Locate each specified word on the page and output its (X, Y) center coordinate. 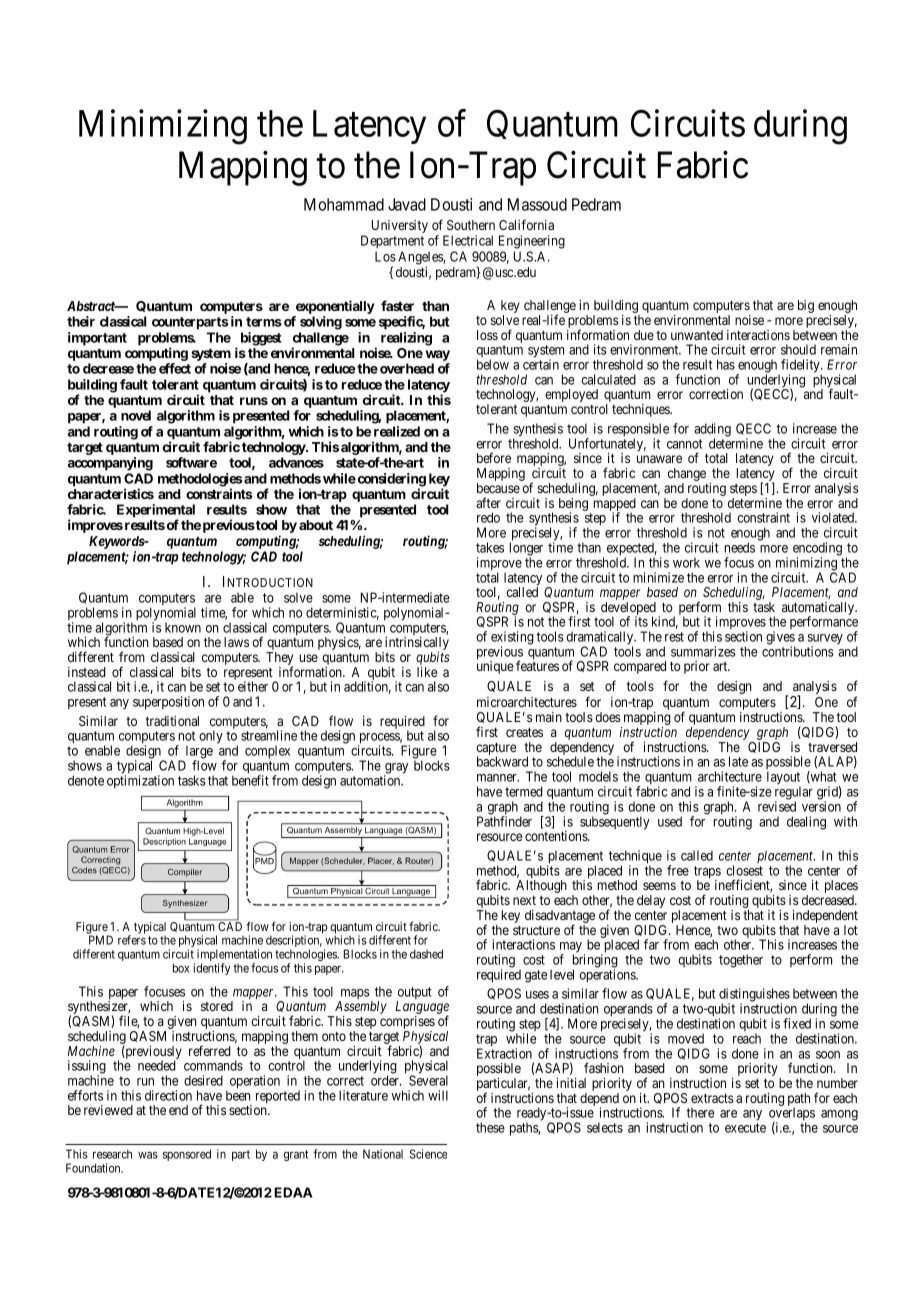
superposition (168, 703)
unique (495, 667)
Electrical (468, 240)
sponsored (187, 1155)
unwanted (697, 335)
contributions (798, 651)
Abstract (92, 306)
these (490, 1127)
